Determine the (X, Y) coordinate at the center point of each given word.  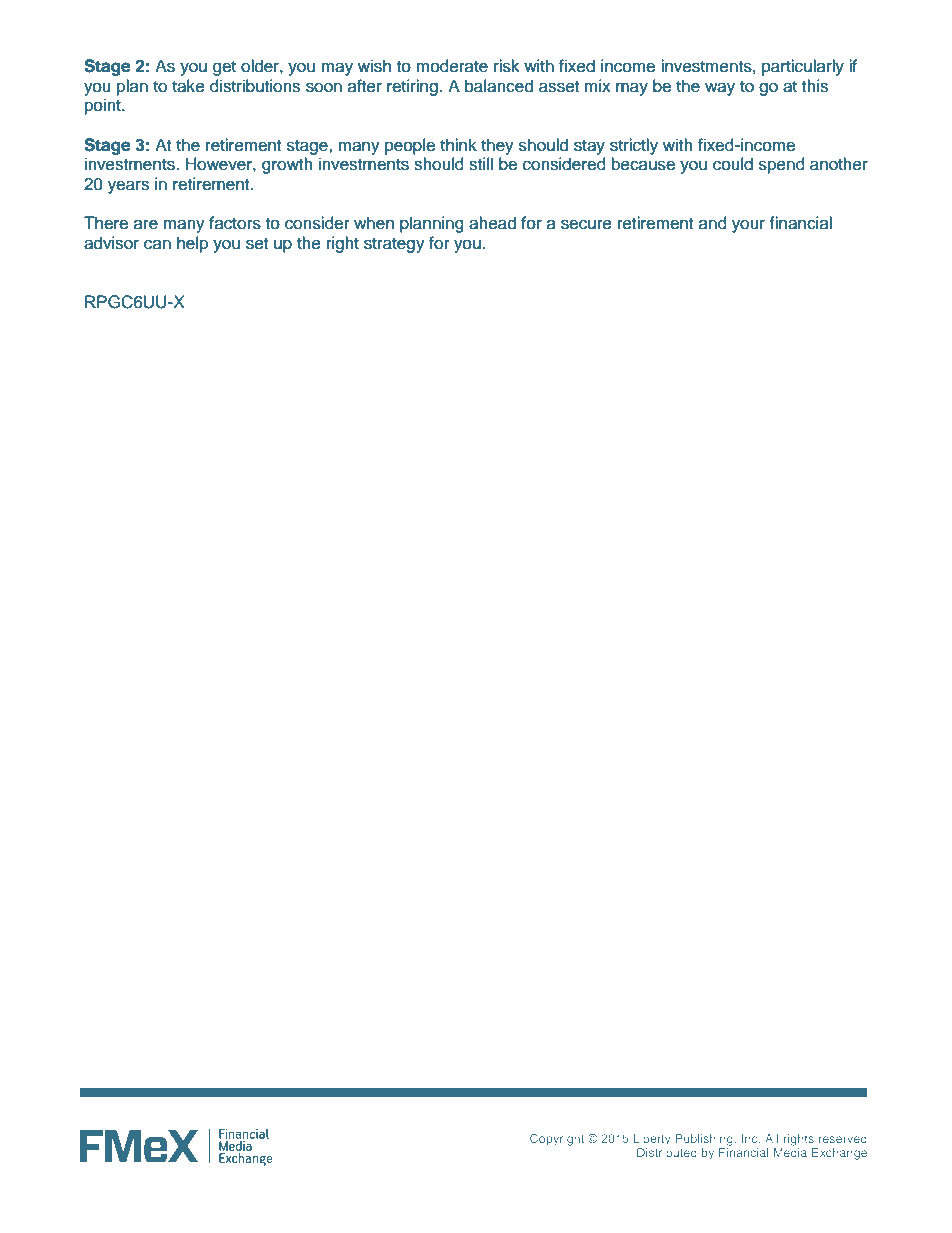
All (771, 1138)
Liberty (652, 1140)
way (720, 89)
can (157, 244)
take (188, 86)
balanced (499, 86)
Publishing (705, 1140)
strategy (394, 245)
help (192, 244)
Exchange (839, 1154)
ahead (492, 223)
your (748, 226)
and (713, 223)
